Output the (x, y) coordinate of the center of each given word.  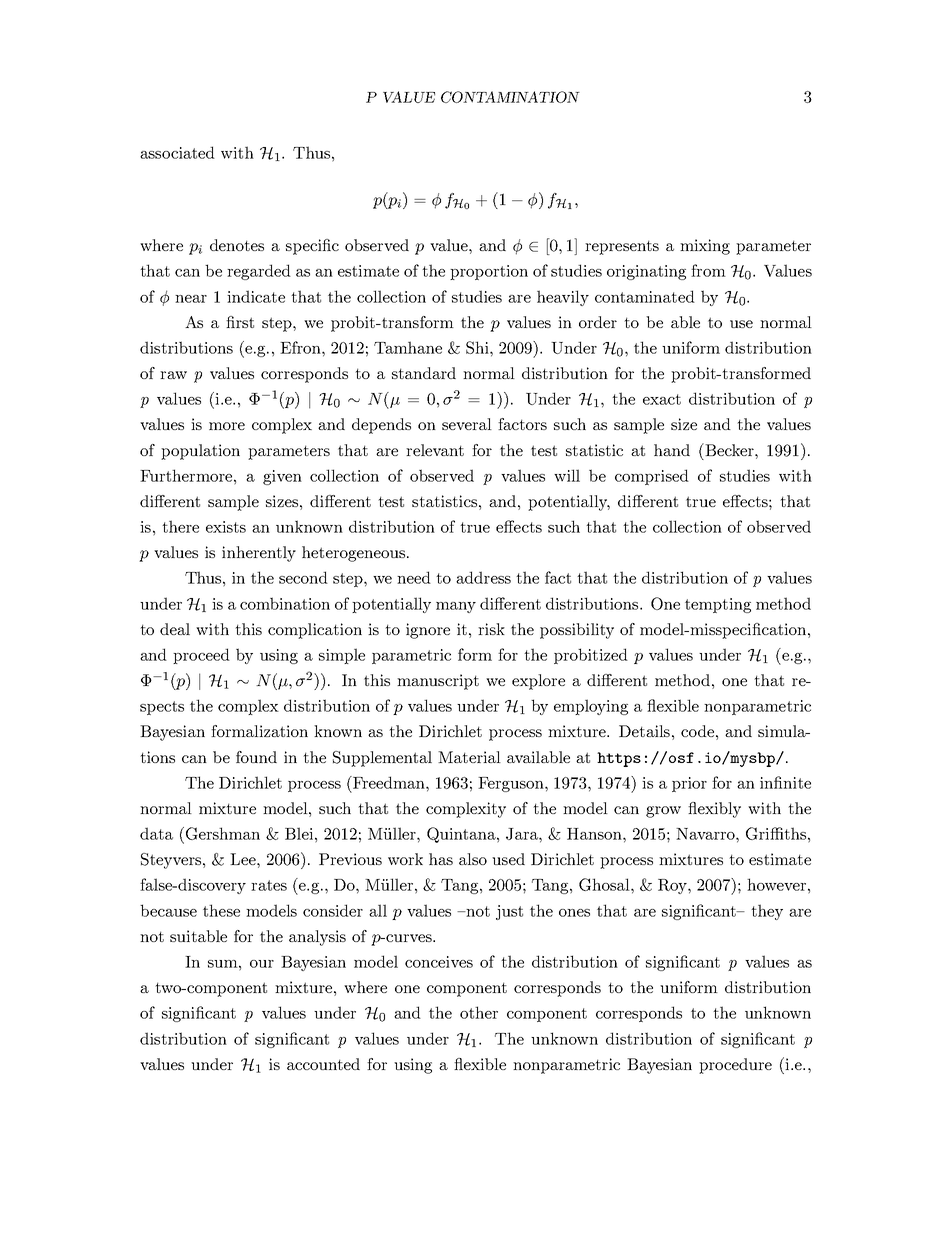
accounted (323, 1064)
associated (177, 152)
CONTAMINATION (510, 97)
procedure (735, 1066)
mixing (705, 247)
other (479, 1012)
